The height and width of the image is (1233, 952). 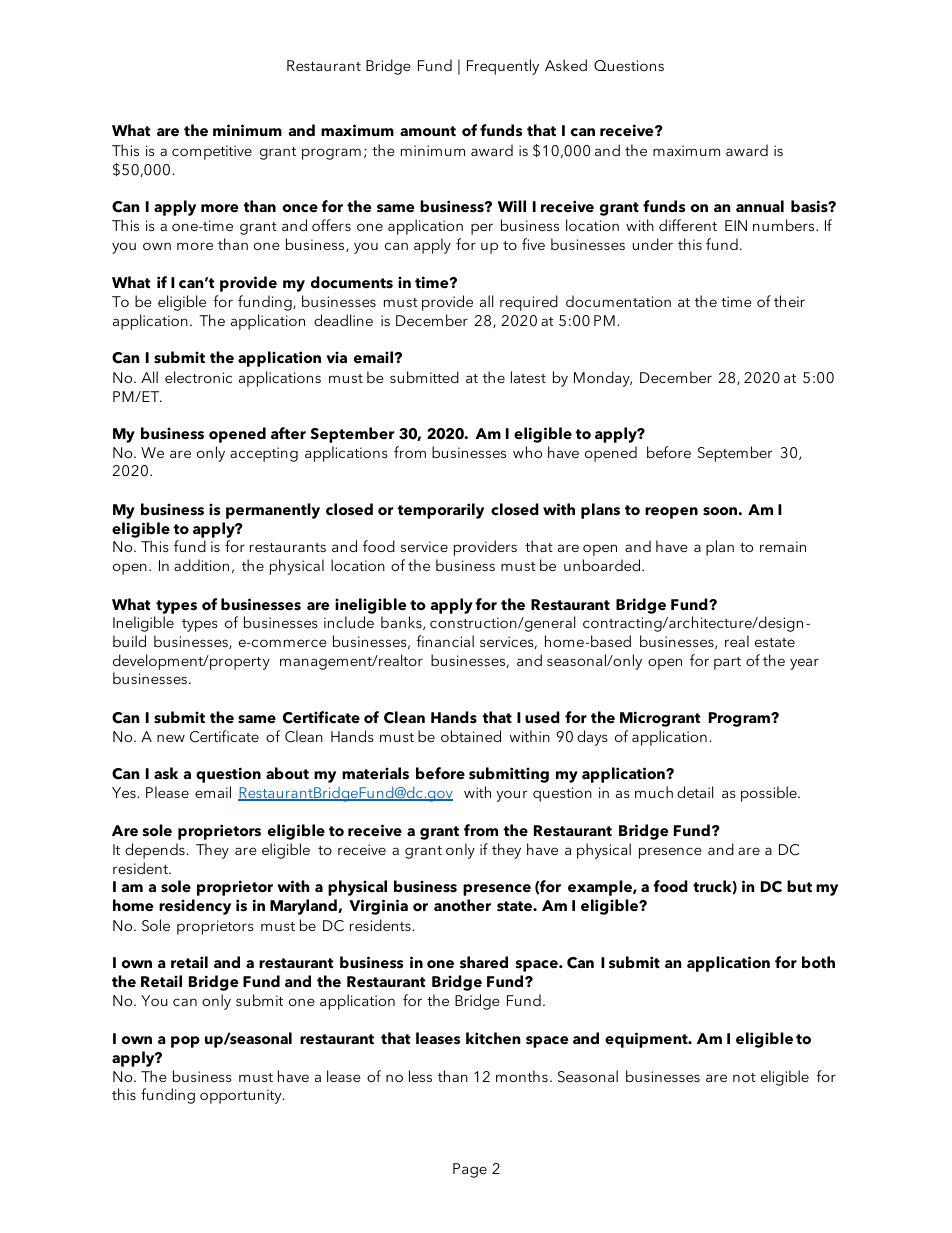 What do you see at coordinates (760, 206) in the image?
I see `annual` at bounding box center [760, 206].
